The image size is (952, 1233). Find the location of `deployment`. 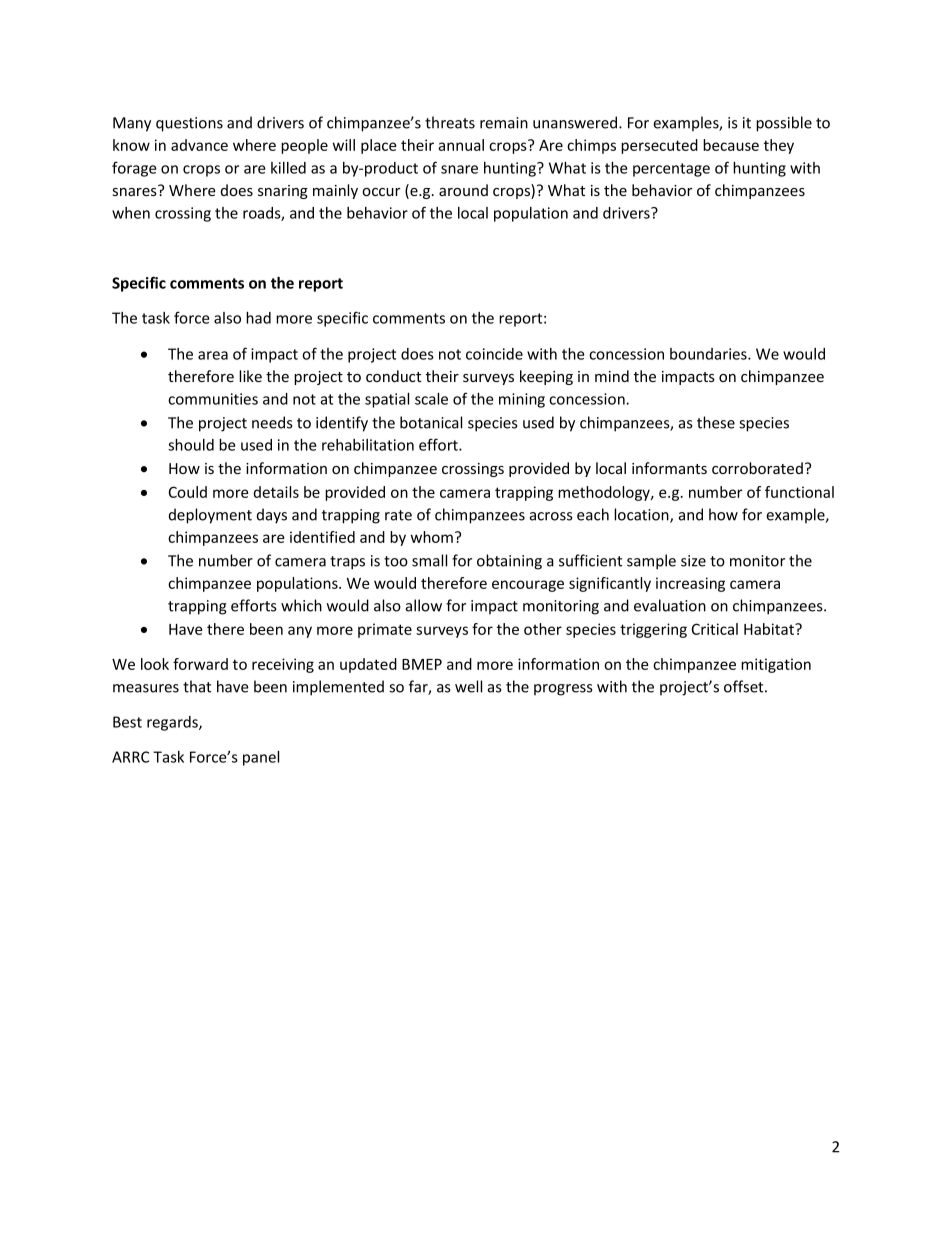

deployment is located at coordinates (210, 516).
